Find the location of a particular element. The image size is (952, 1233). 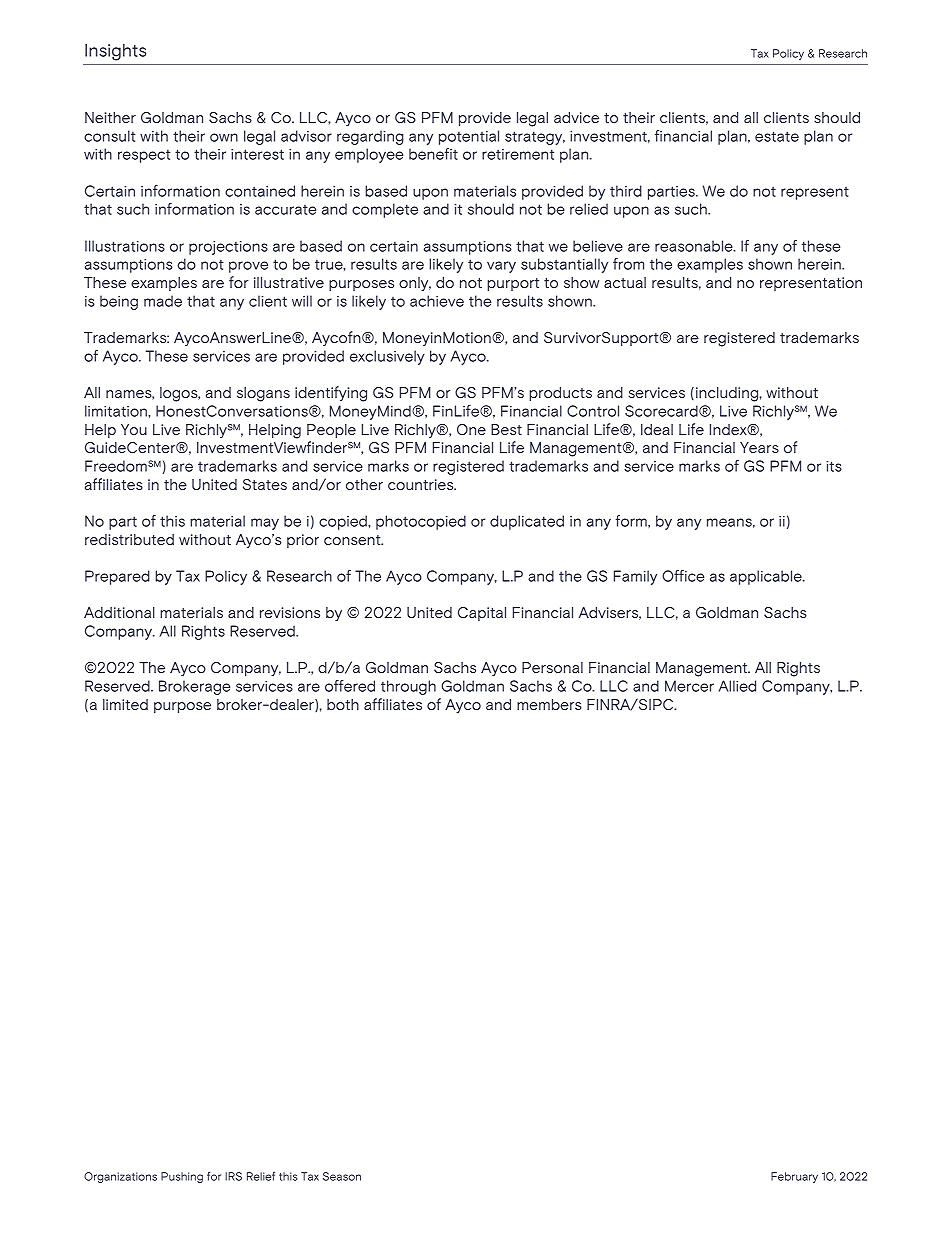

Pushing is located at coordinates (182, 1177).
